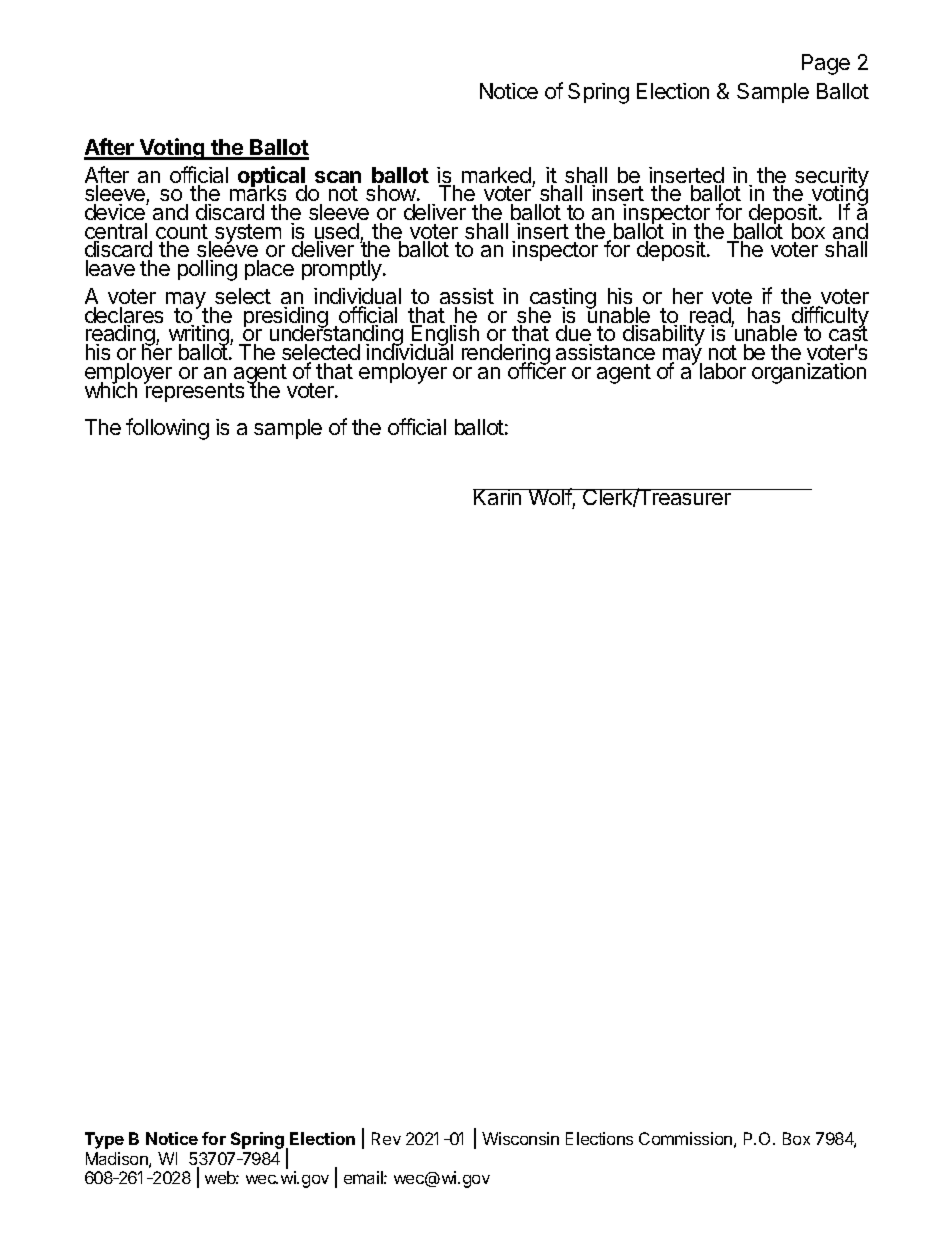 This image has width=952, height=1233. I want to click on Type, so click(104, 1140).
